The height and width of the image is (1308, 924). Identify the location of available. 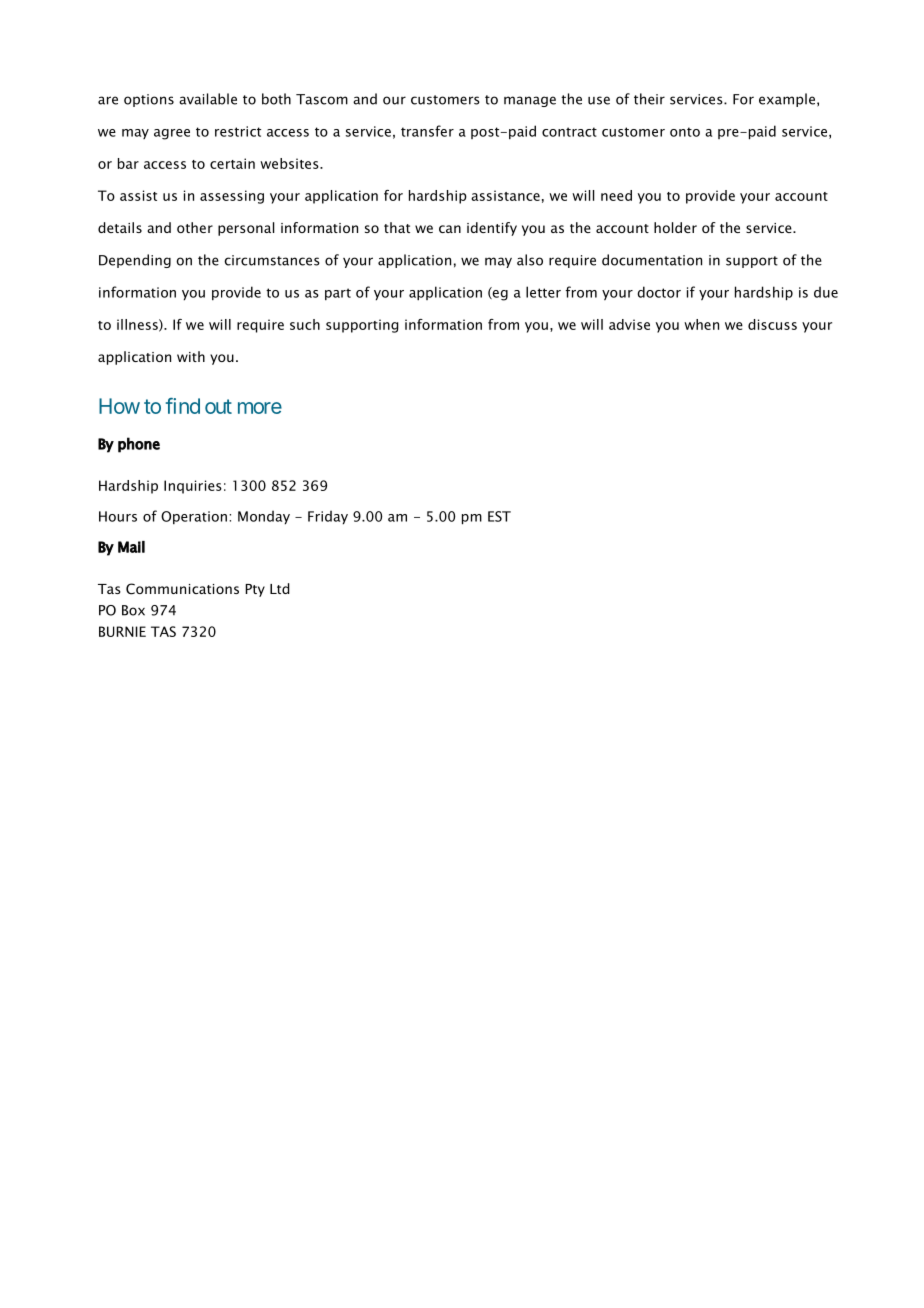
(208, 99).
